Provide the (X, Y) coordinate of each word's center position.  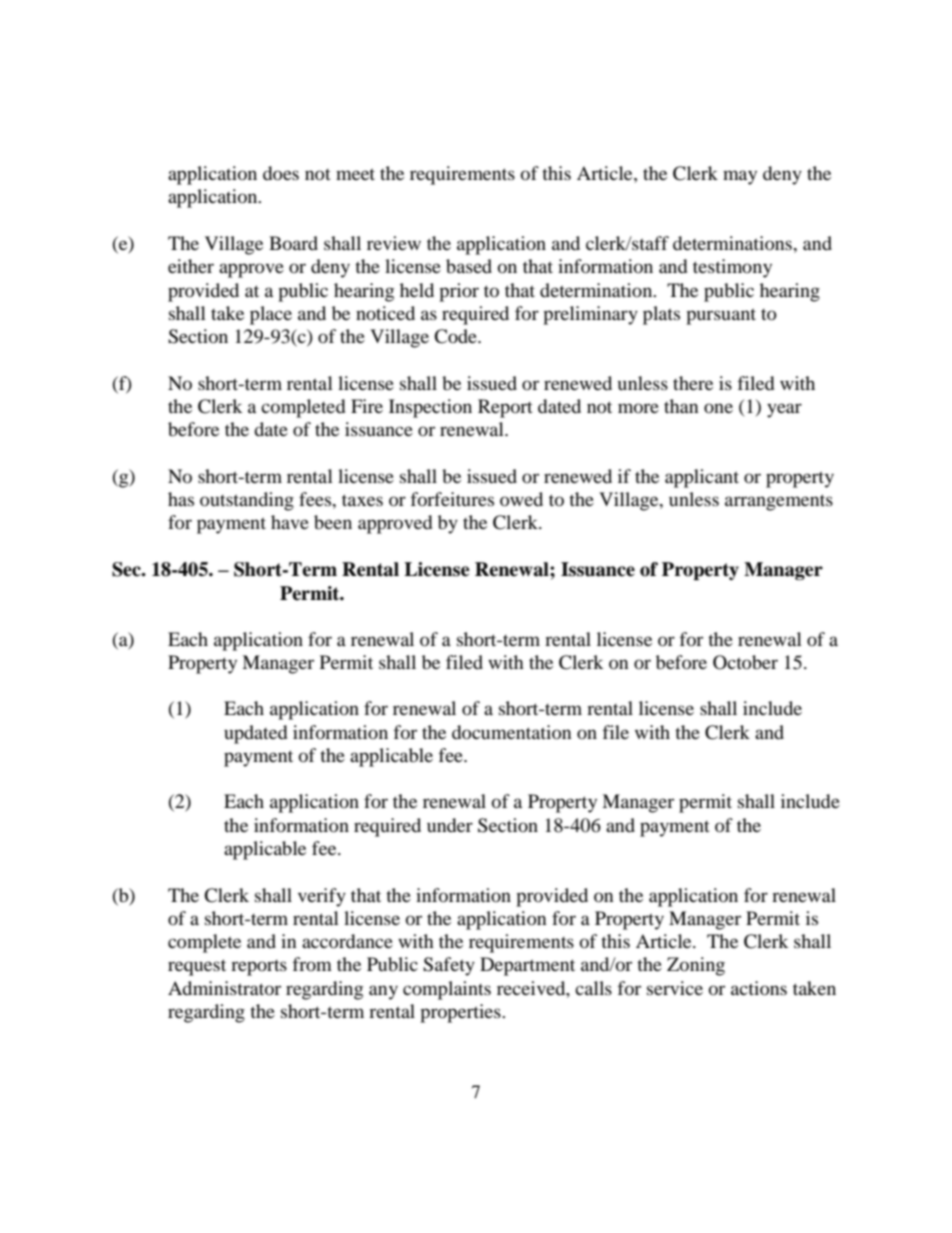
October (745, 662)
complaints (447, 990)
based (469, 266)
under (450, 825)
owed (521, 499)
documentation (512, 732)
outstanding (247, 501)
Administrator (224, 988)
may (740, 177)
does (281, 173)
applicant (702, 478)
